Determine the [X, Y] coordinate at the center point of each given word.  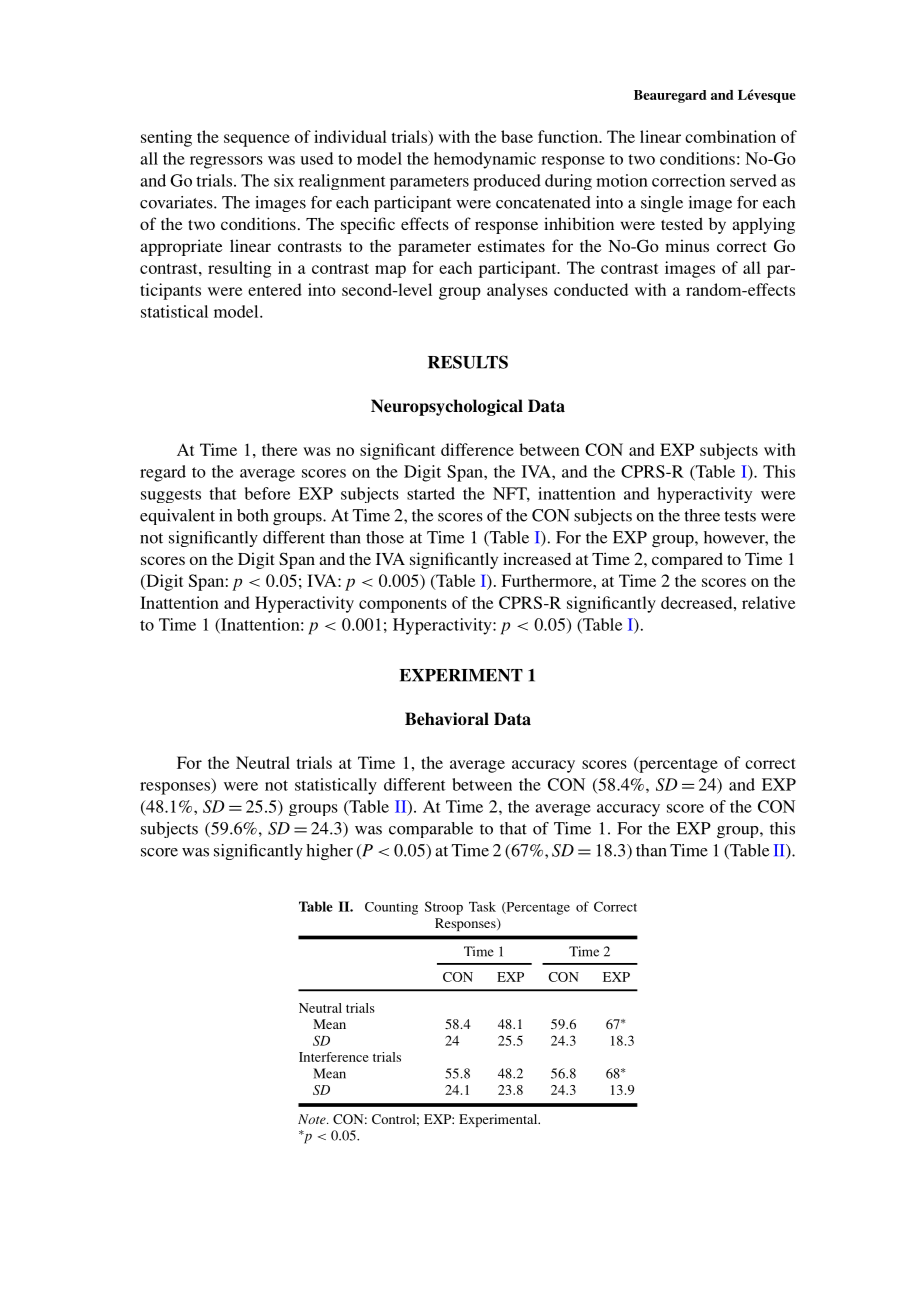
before [267, 493]
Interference [334, 1057]
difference [477, 449]
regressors [226, 162]
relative [768, 602]
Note [313, 1119]
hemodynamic [485, 160]
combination [730, 136]
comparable [431, 830]
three [702, 515]
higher [329, 852]
